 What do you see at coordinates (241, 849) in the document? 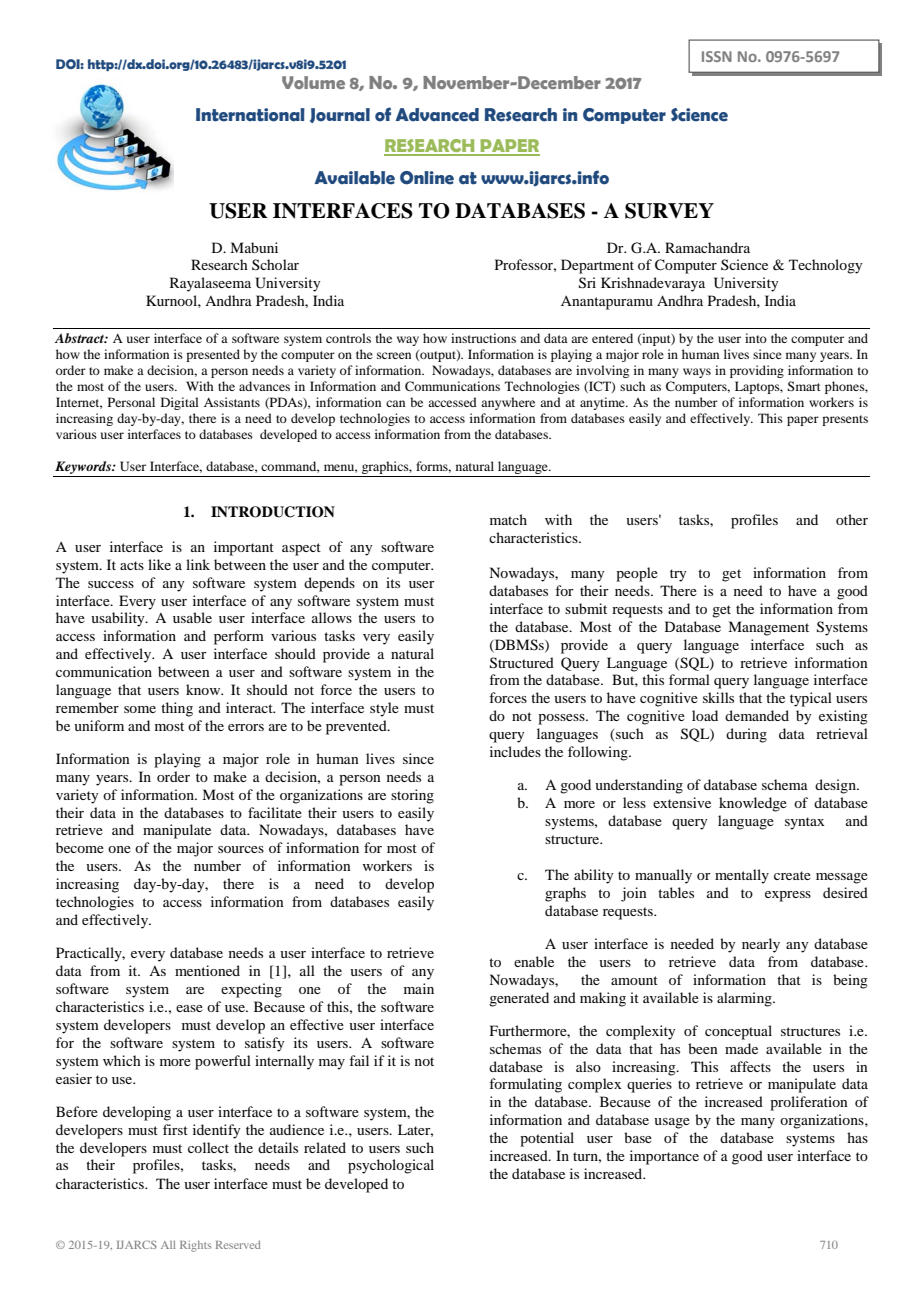
I see `sources` at bounding box center [241, 849].
